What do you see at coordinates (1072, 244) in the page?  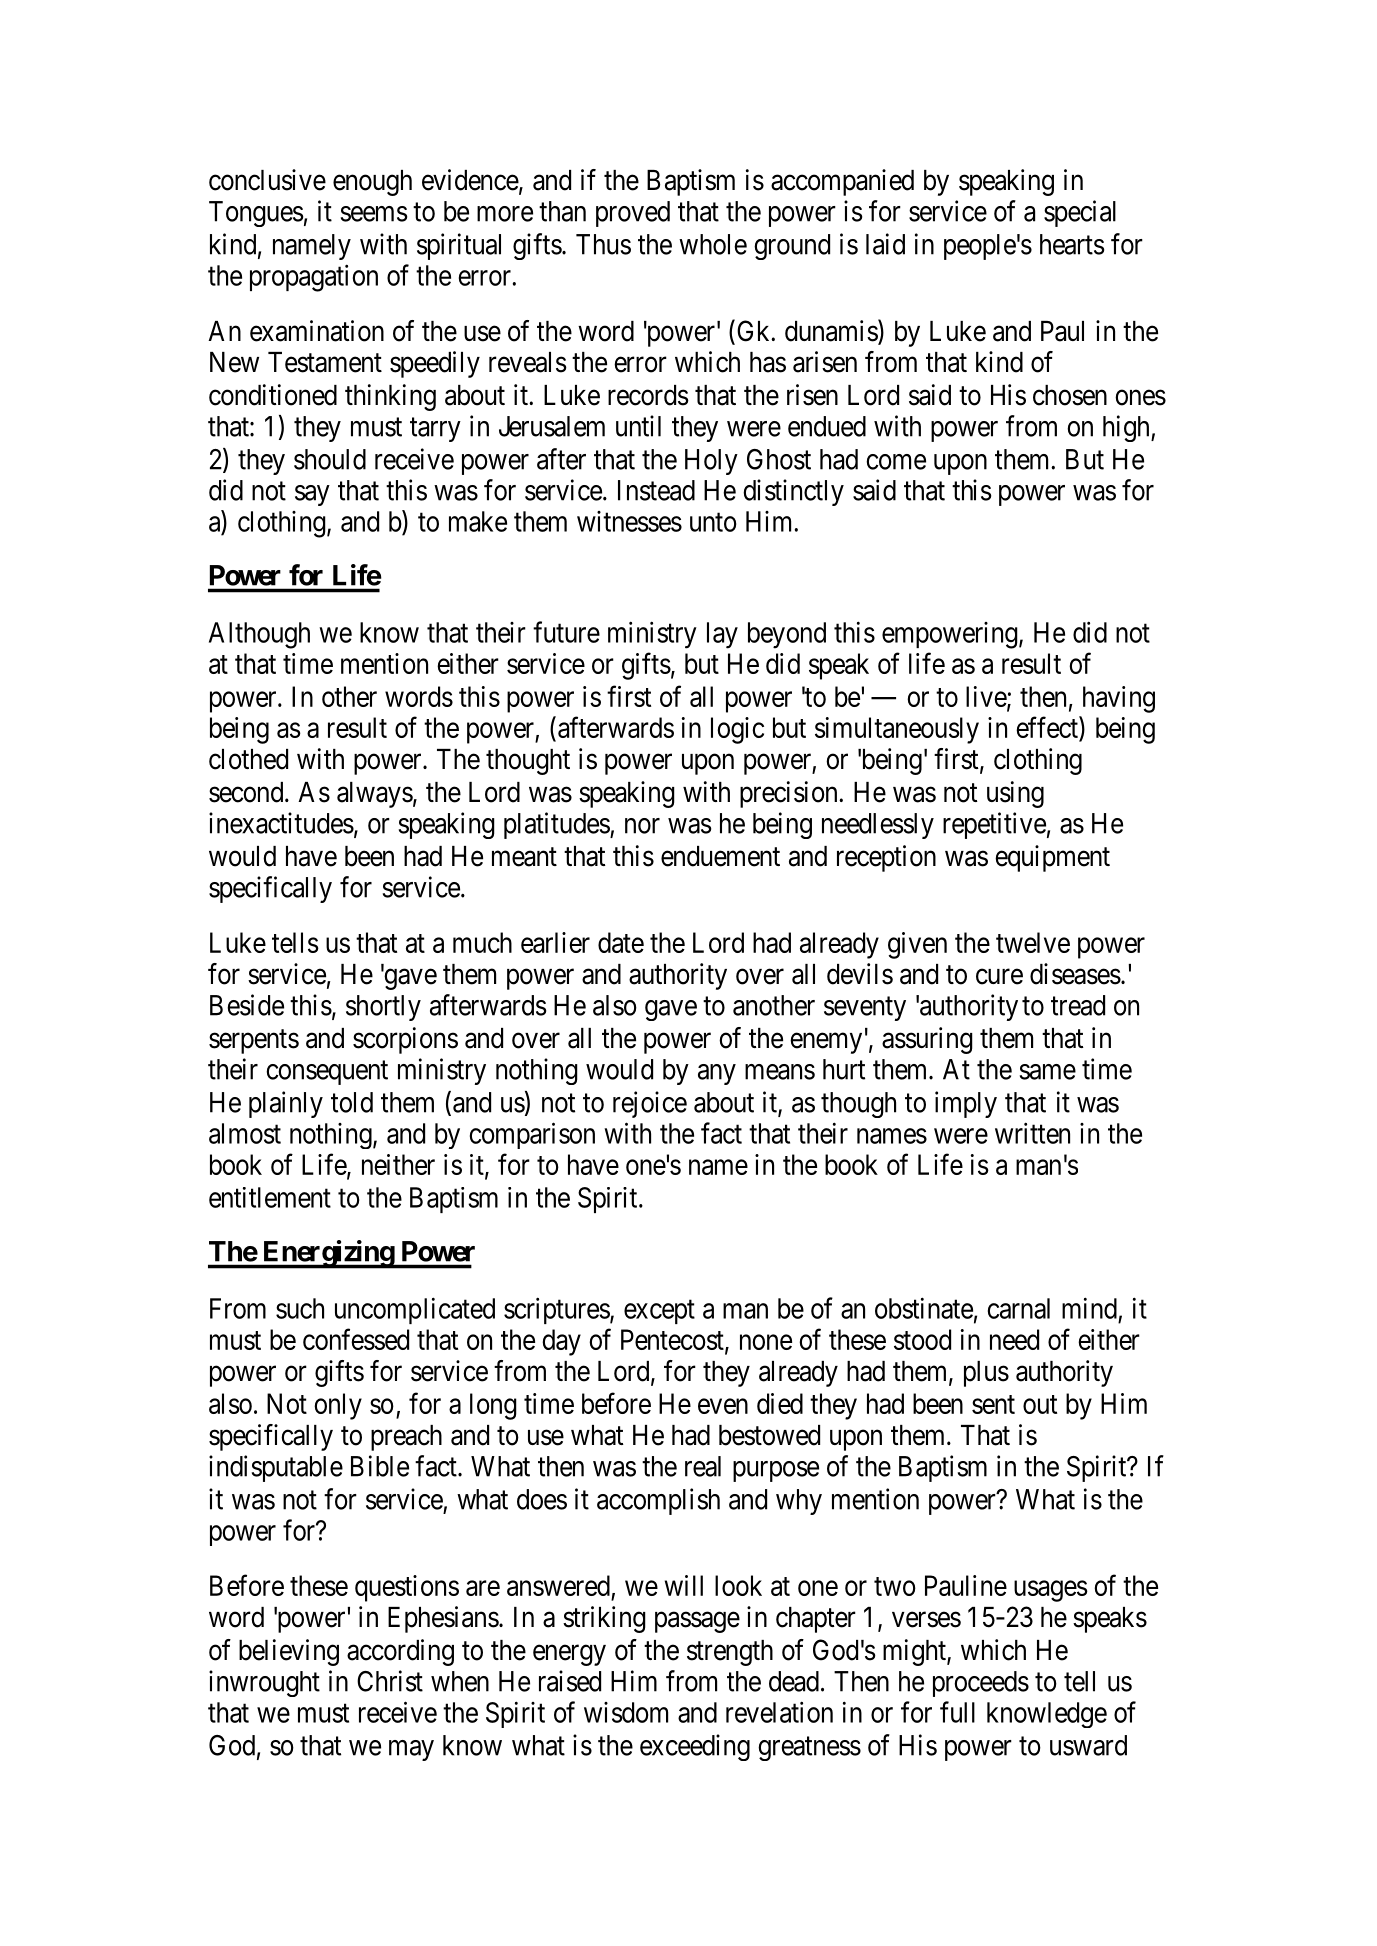 I see `hearts` at bounding box center [1072, 244].
